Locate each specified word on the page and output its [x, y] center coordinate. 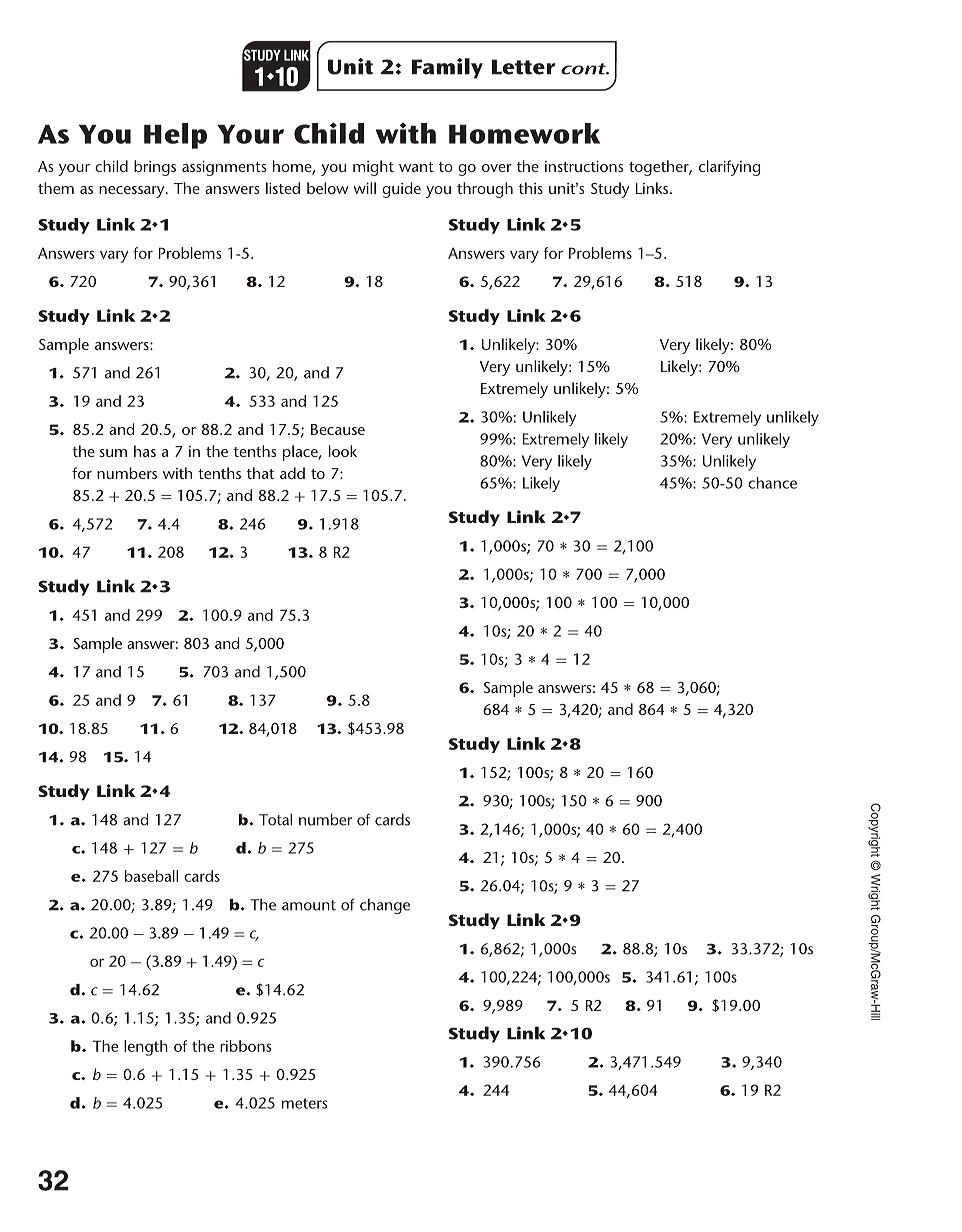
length [146, 1048]
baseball [151, 876]
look [343, 451]
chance [772, 483]
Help [175, 136]
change [385, 906]
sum [113, 453]
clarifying [729, 168]
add [292, 473]
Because [338, 429]
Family [447, 68]
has [145, 451]
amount [309, 905]
